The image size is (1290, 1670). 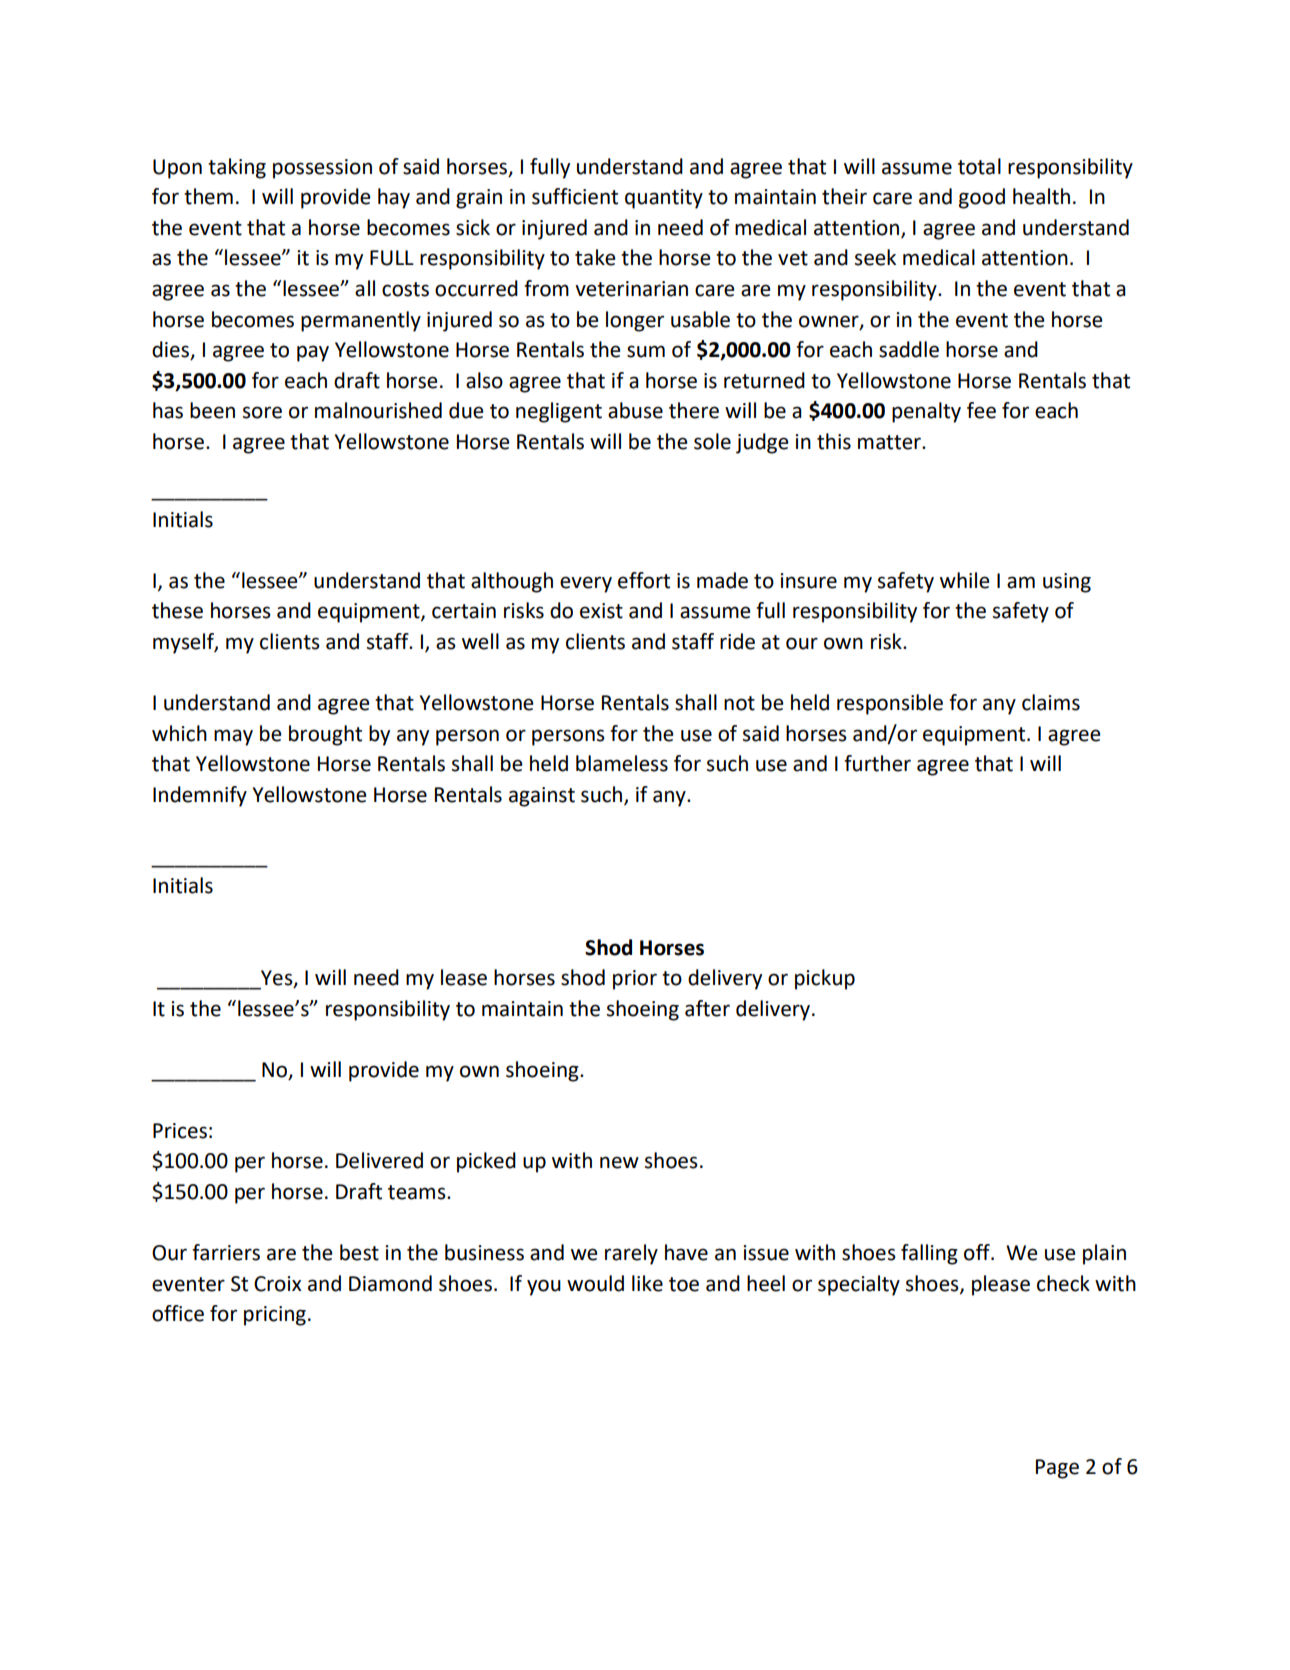 What do you see at coordinates (322, 169) in the screenshot?
I see `possession` at bounding box center [322, 169].
